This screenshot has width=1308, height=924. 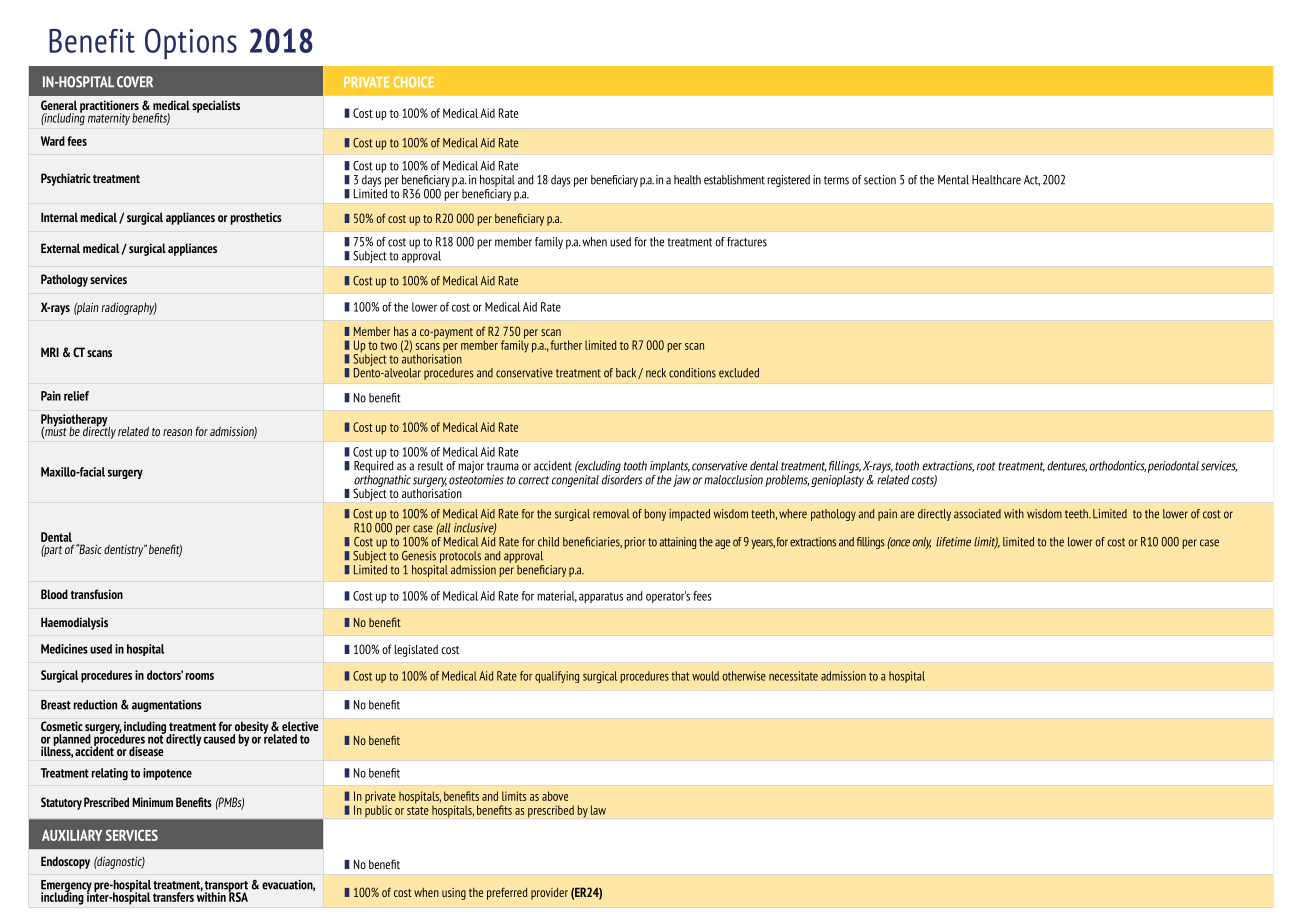 What do you see at coordinates (75, 421) in the screenshot?
I see `Physiotherapy` at bounding box center [75, 421].
